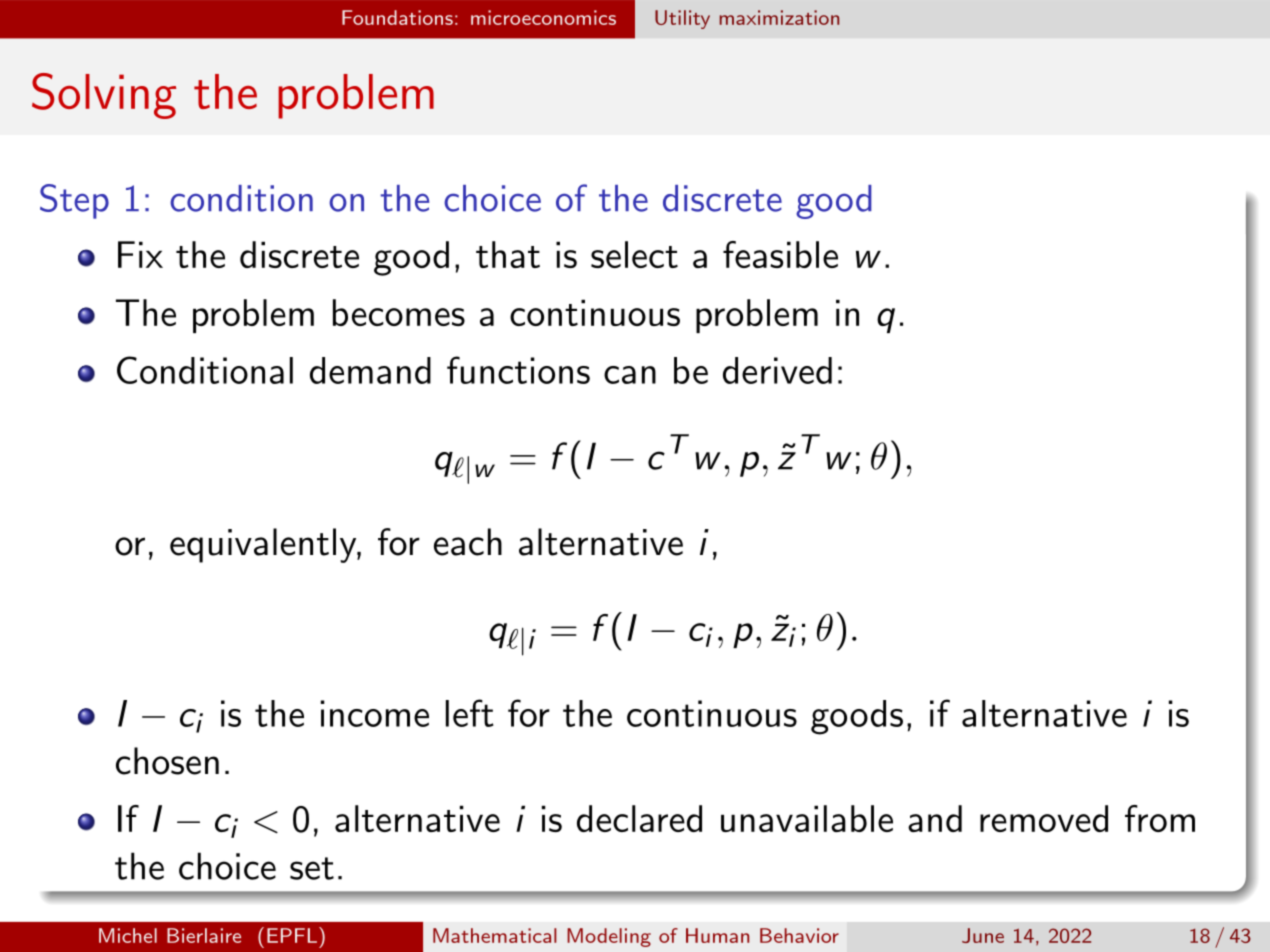 The image size is (1270, 952). What do you see at coordinates (1044, 818) in the screenshot?
I see `removed` at bounding box center [1044, 818].
